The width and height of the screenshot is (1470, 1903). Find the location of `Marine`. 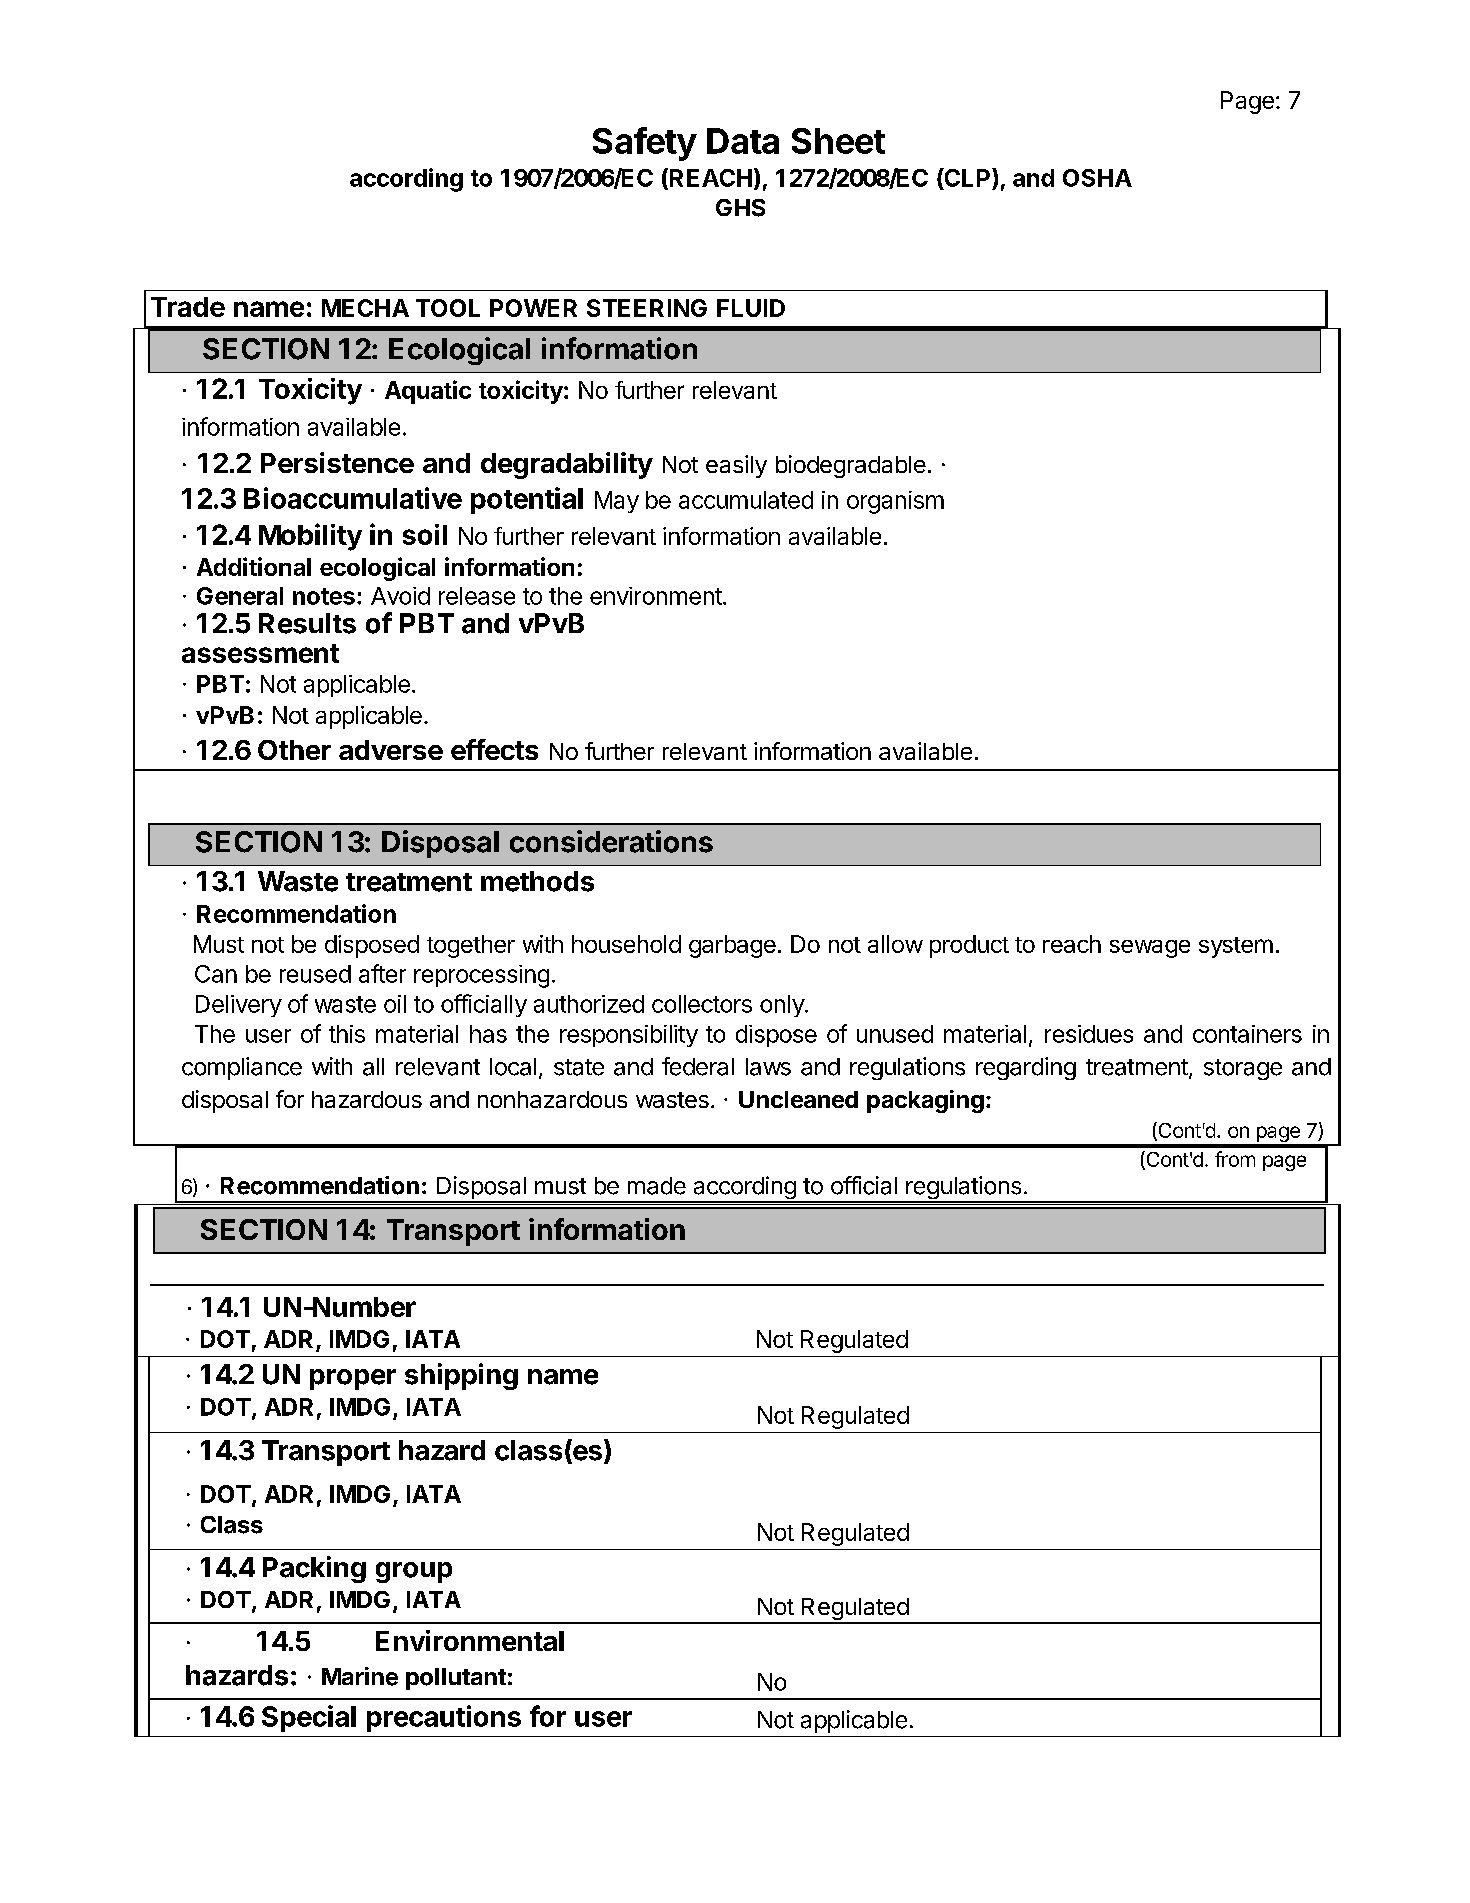

Marine is located at coordinates (360, 1676).
